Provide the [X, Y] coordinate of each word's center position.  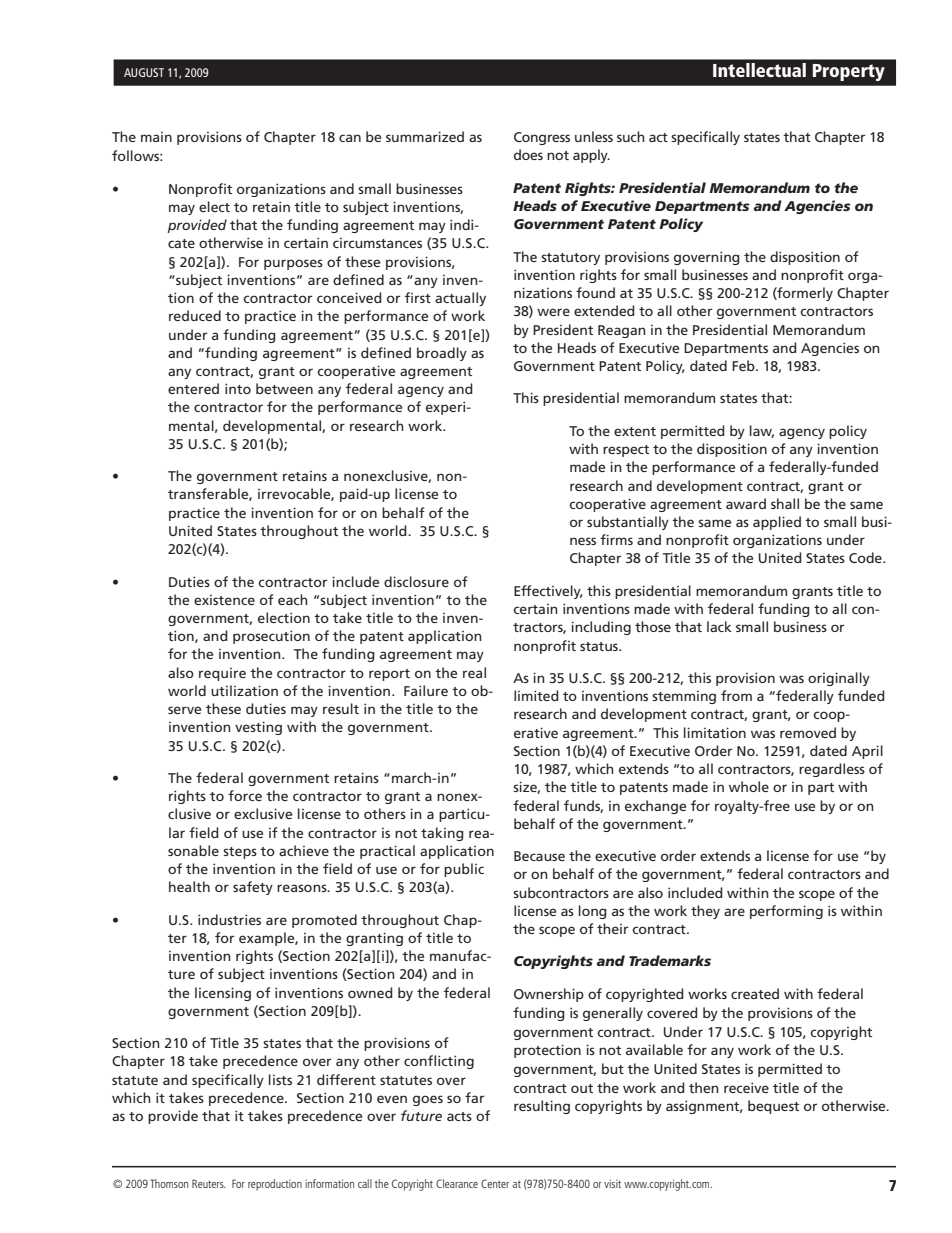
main [156, 137]
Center [495, 1183]
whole [749, 786]
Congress [542, 138]
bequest [773, 1107]
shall [785, 503]
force [245, 795]
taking [442, 834]
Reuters [209, 1183]
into [238, 388]
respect [626, 451]
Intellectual [759, 70]
